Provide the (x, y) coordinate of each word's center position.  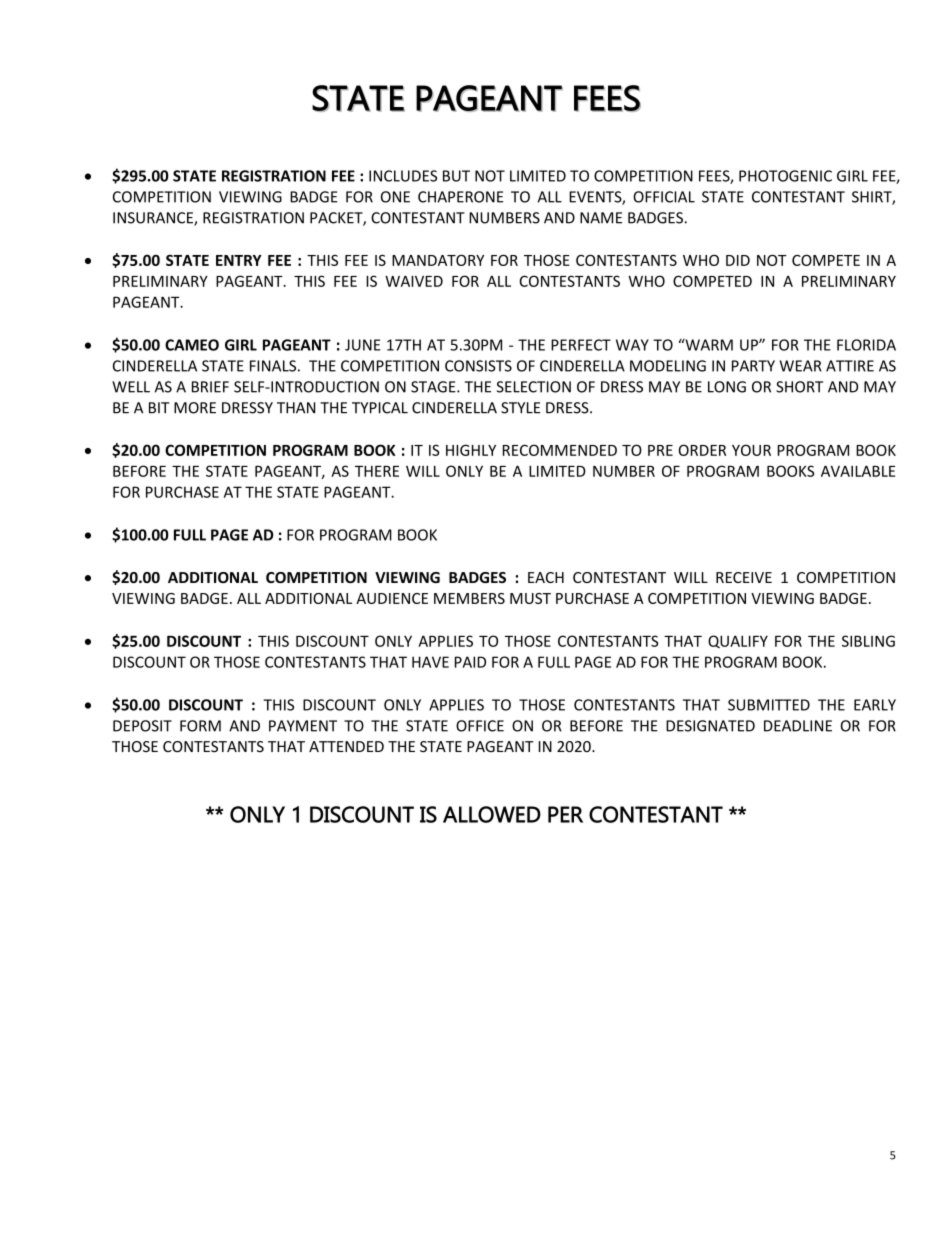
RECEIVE (744, 577)
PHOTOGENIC (785, 176)
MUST (530, 598)
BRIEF (210, 387)
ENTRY (239, 260)
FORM (200, 726)
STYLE (520, 408)
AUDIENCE (392, 598)
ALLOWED (492, 814)
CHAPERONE (460, 197)
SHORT (799, 387)
